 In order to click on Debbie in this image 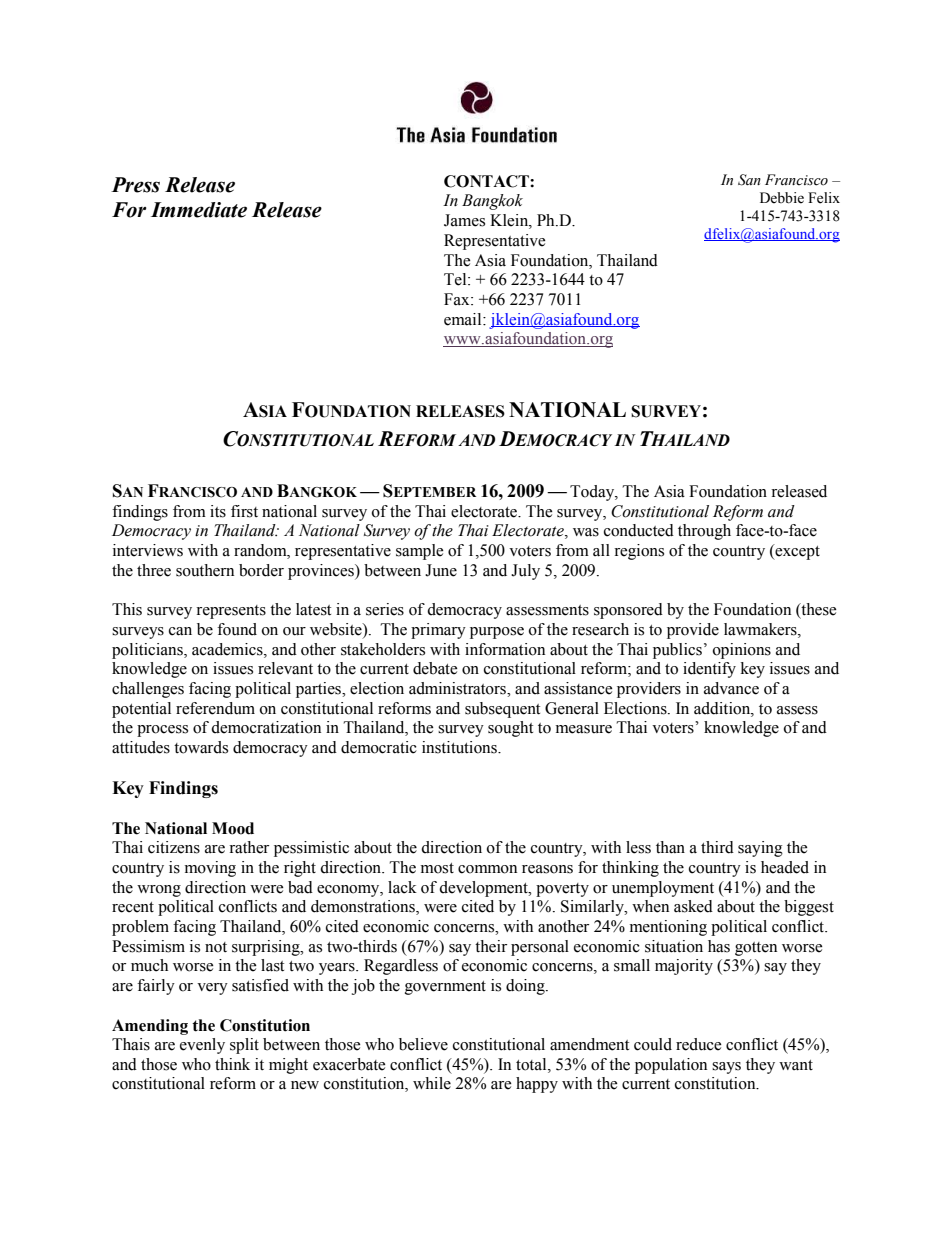, I will do `click(782, 198)`.
